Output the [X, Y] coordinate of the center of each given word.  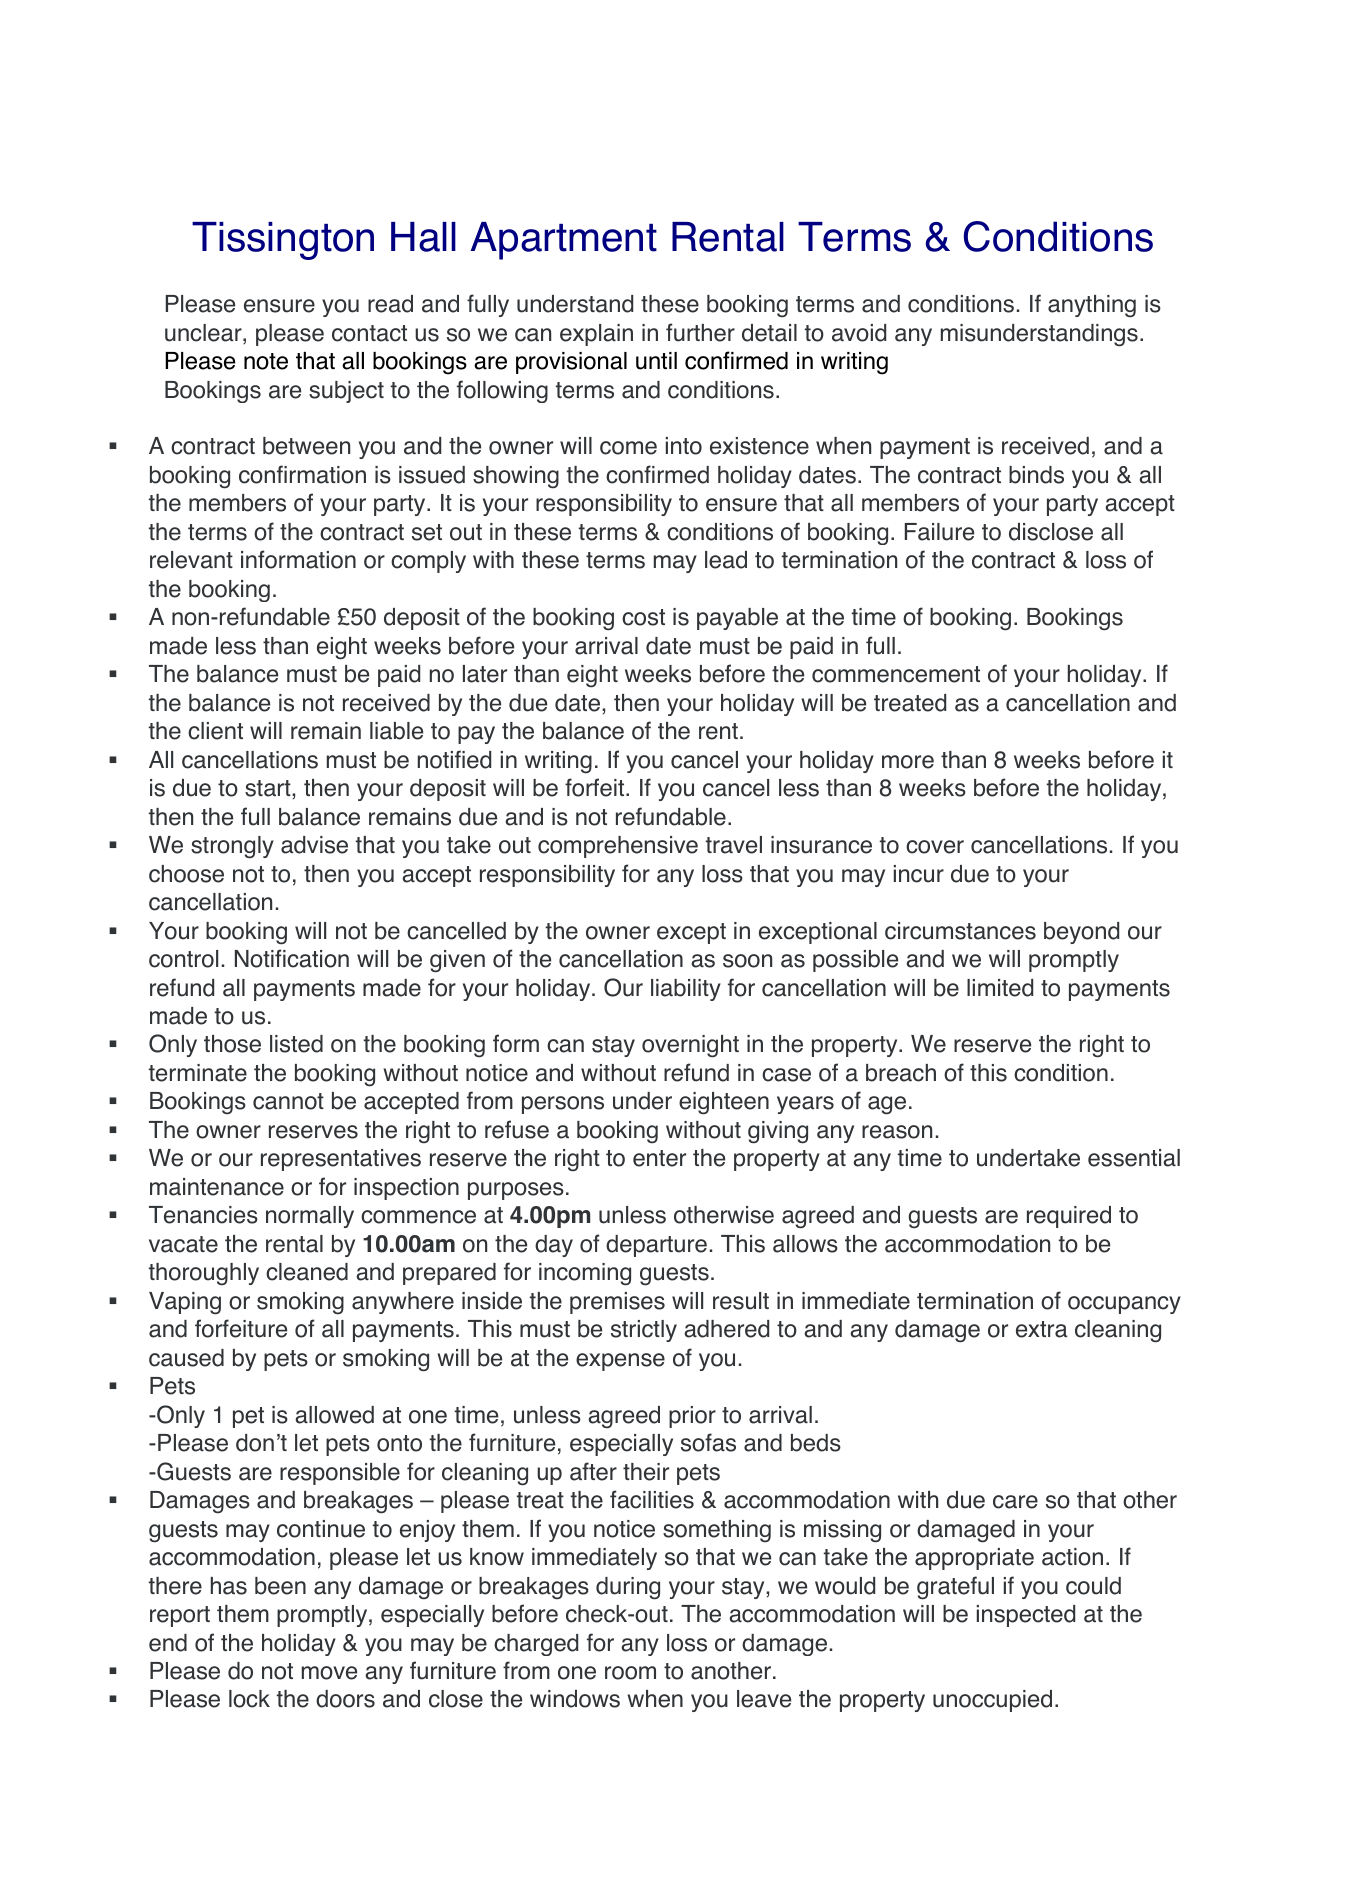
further [700, 332]
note [266, 361]
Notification [292, 958]
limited [1000, 988]
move [329, 1673]
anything [1092, 306]
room [630, 1673]
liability [686, 990]
